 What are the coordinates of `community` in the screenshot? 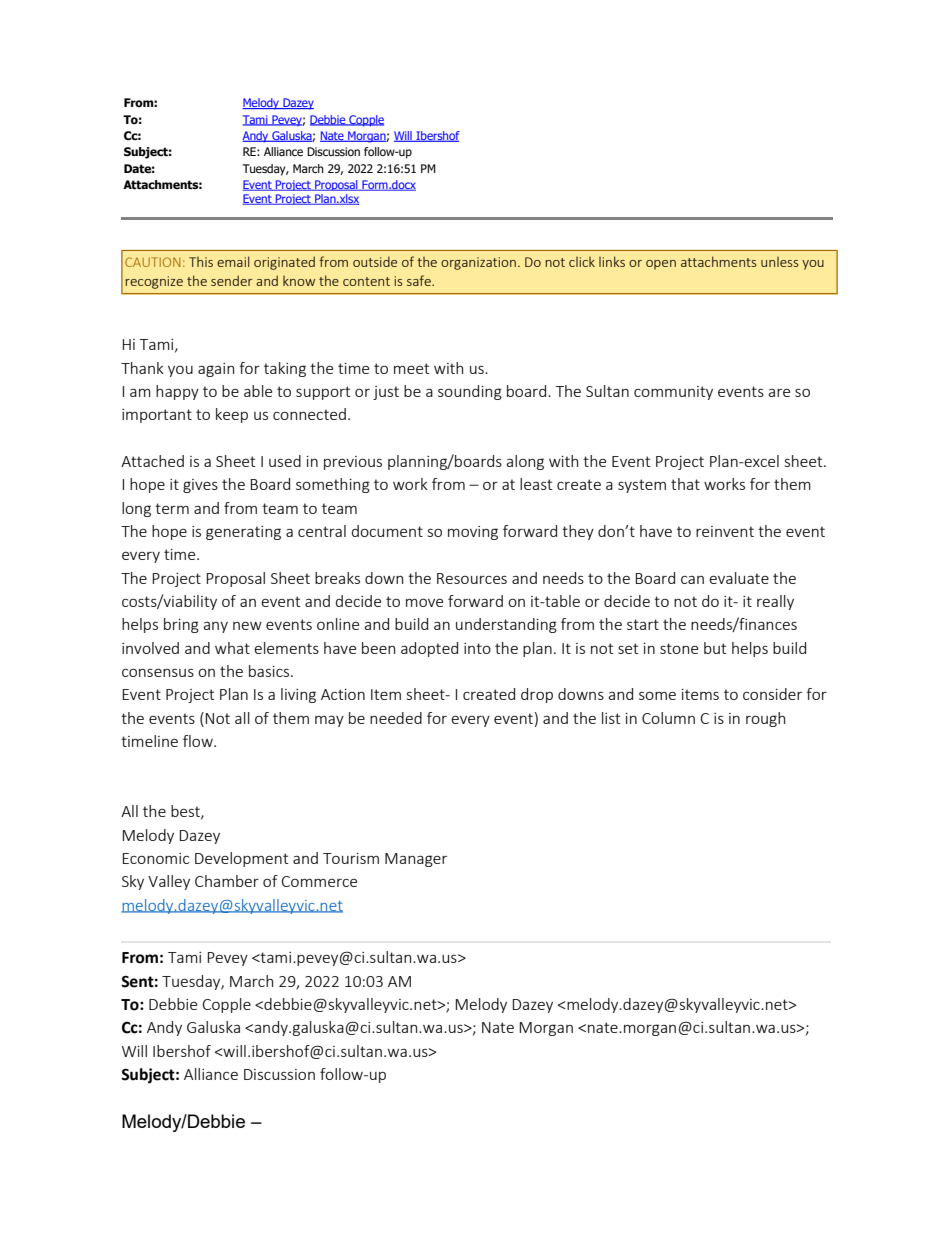 It's located at (673, 393).
